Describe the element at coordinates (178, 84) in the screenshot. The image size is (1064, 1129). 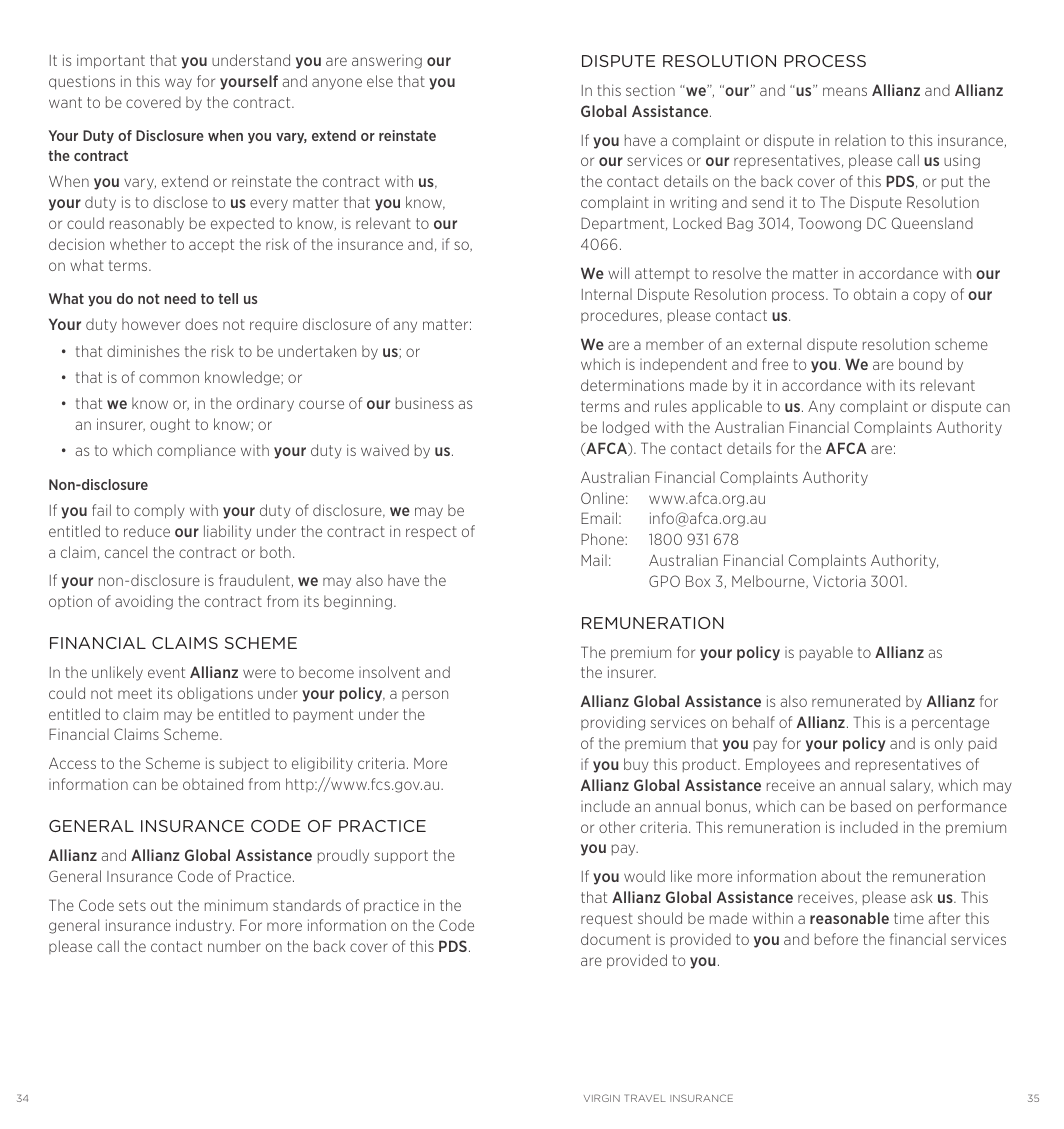
I see `way` at that location.
